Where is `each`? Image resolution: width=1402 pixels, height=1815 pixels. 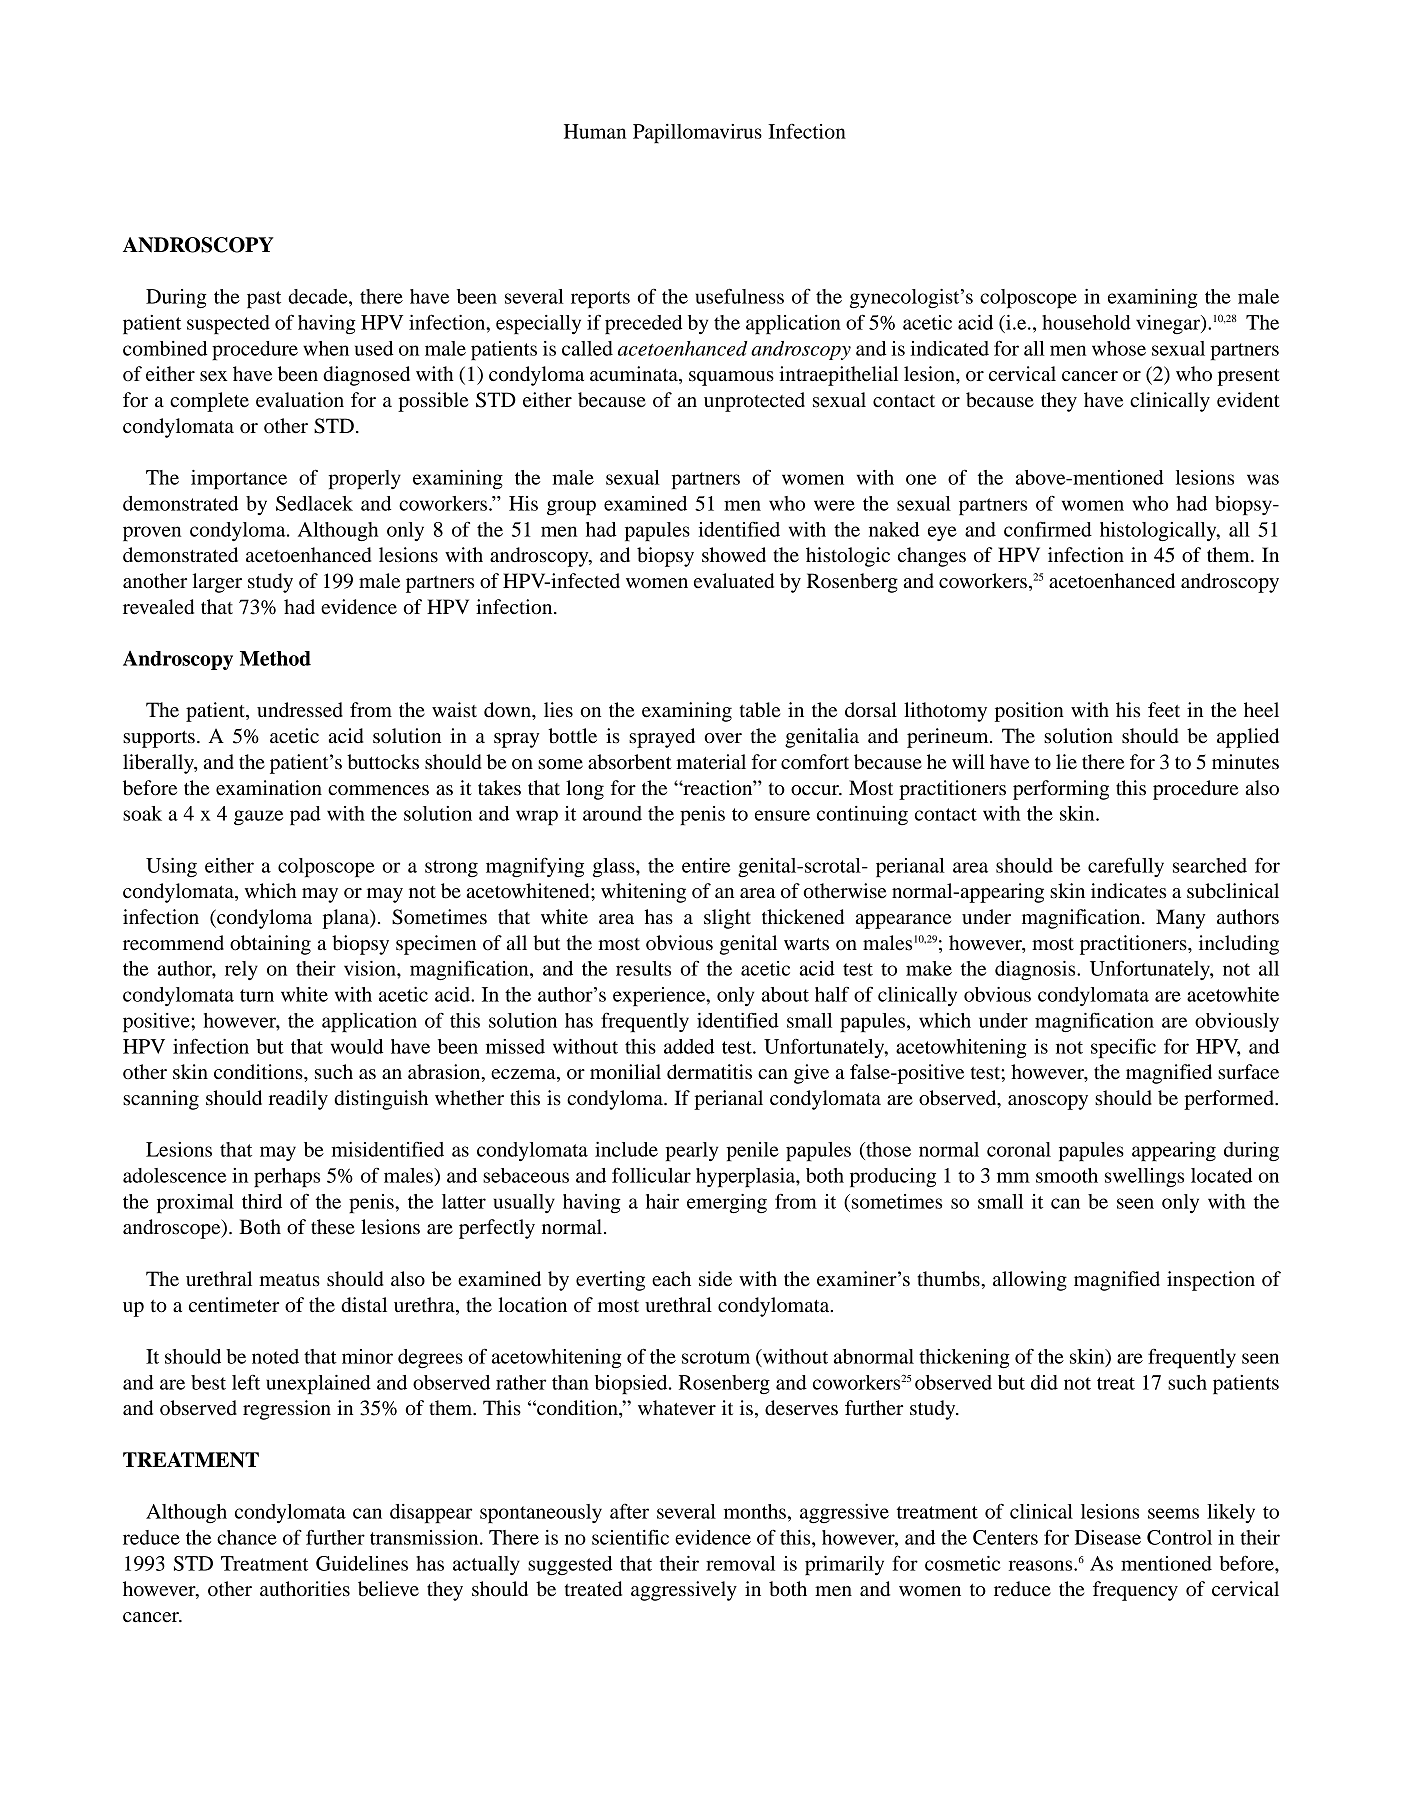 each is located at coordinates (671, 1279).
